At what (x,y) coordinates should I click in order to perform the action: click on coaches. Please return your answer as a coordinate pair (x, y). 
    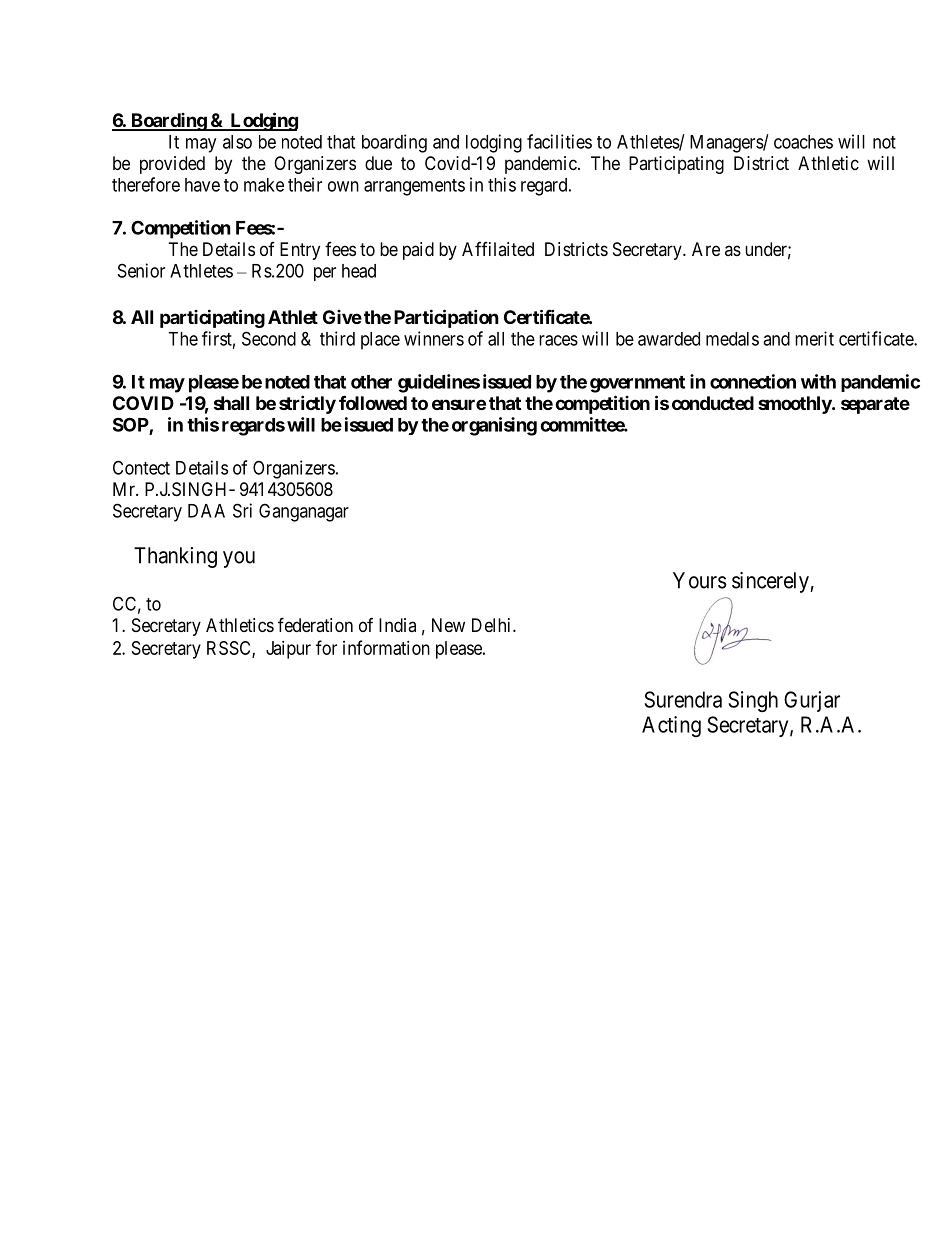
    Looking at the image, I should click on (803, 142).
